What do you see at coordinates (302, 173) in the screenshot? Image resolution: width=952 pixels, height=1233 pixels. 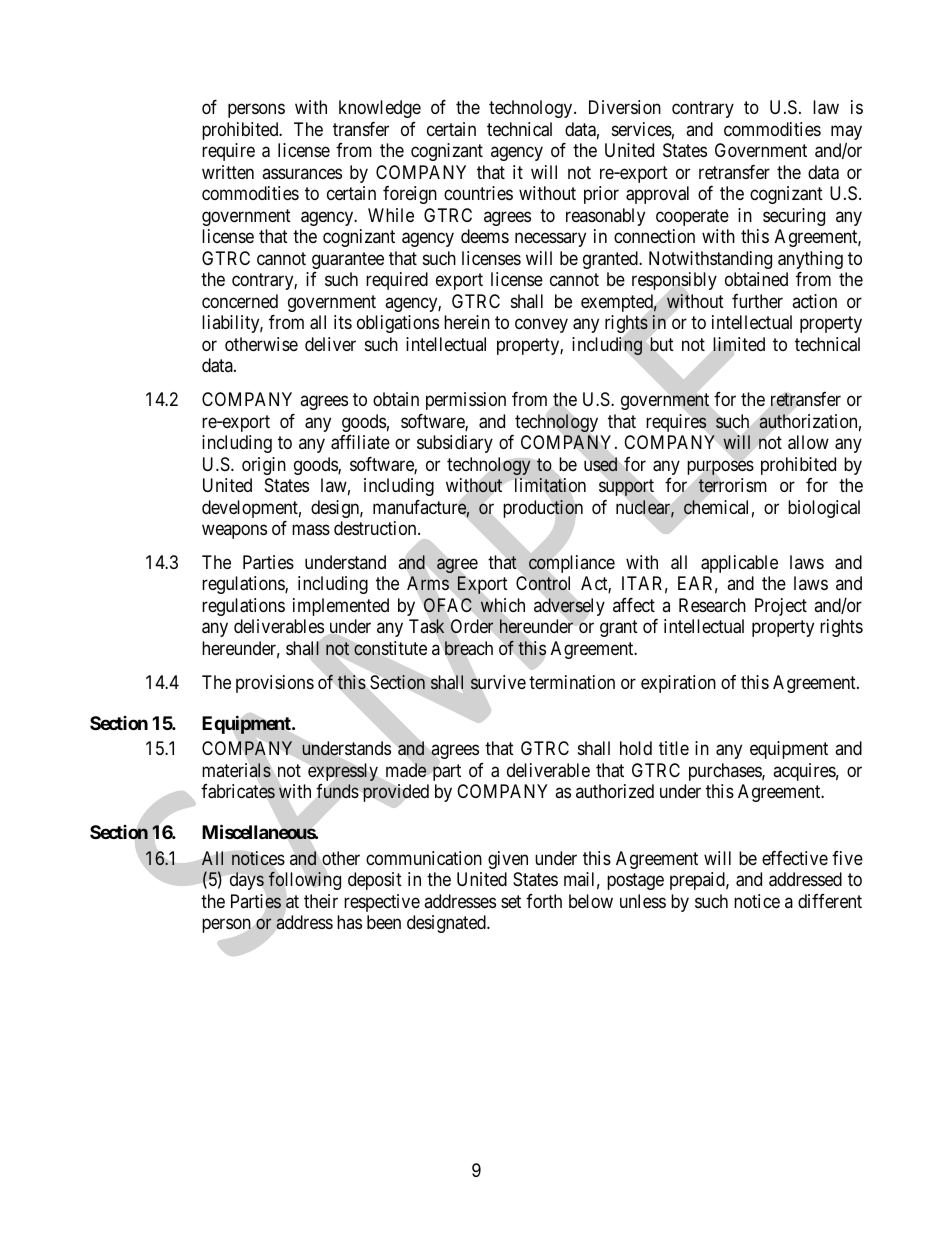 I see `assurances` at bounding box center [302, 173].
